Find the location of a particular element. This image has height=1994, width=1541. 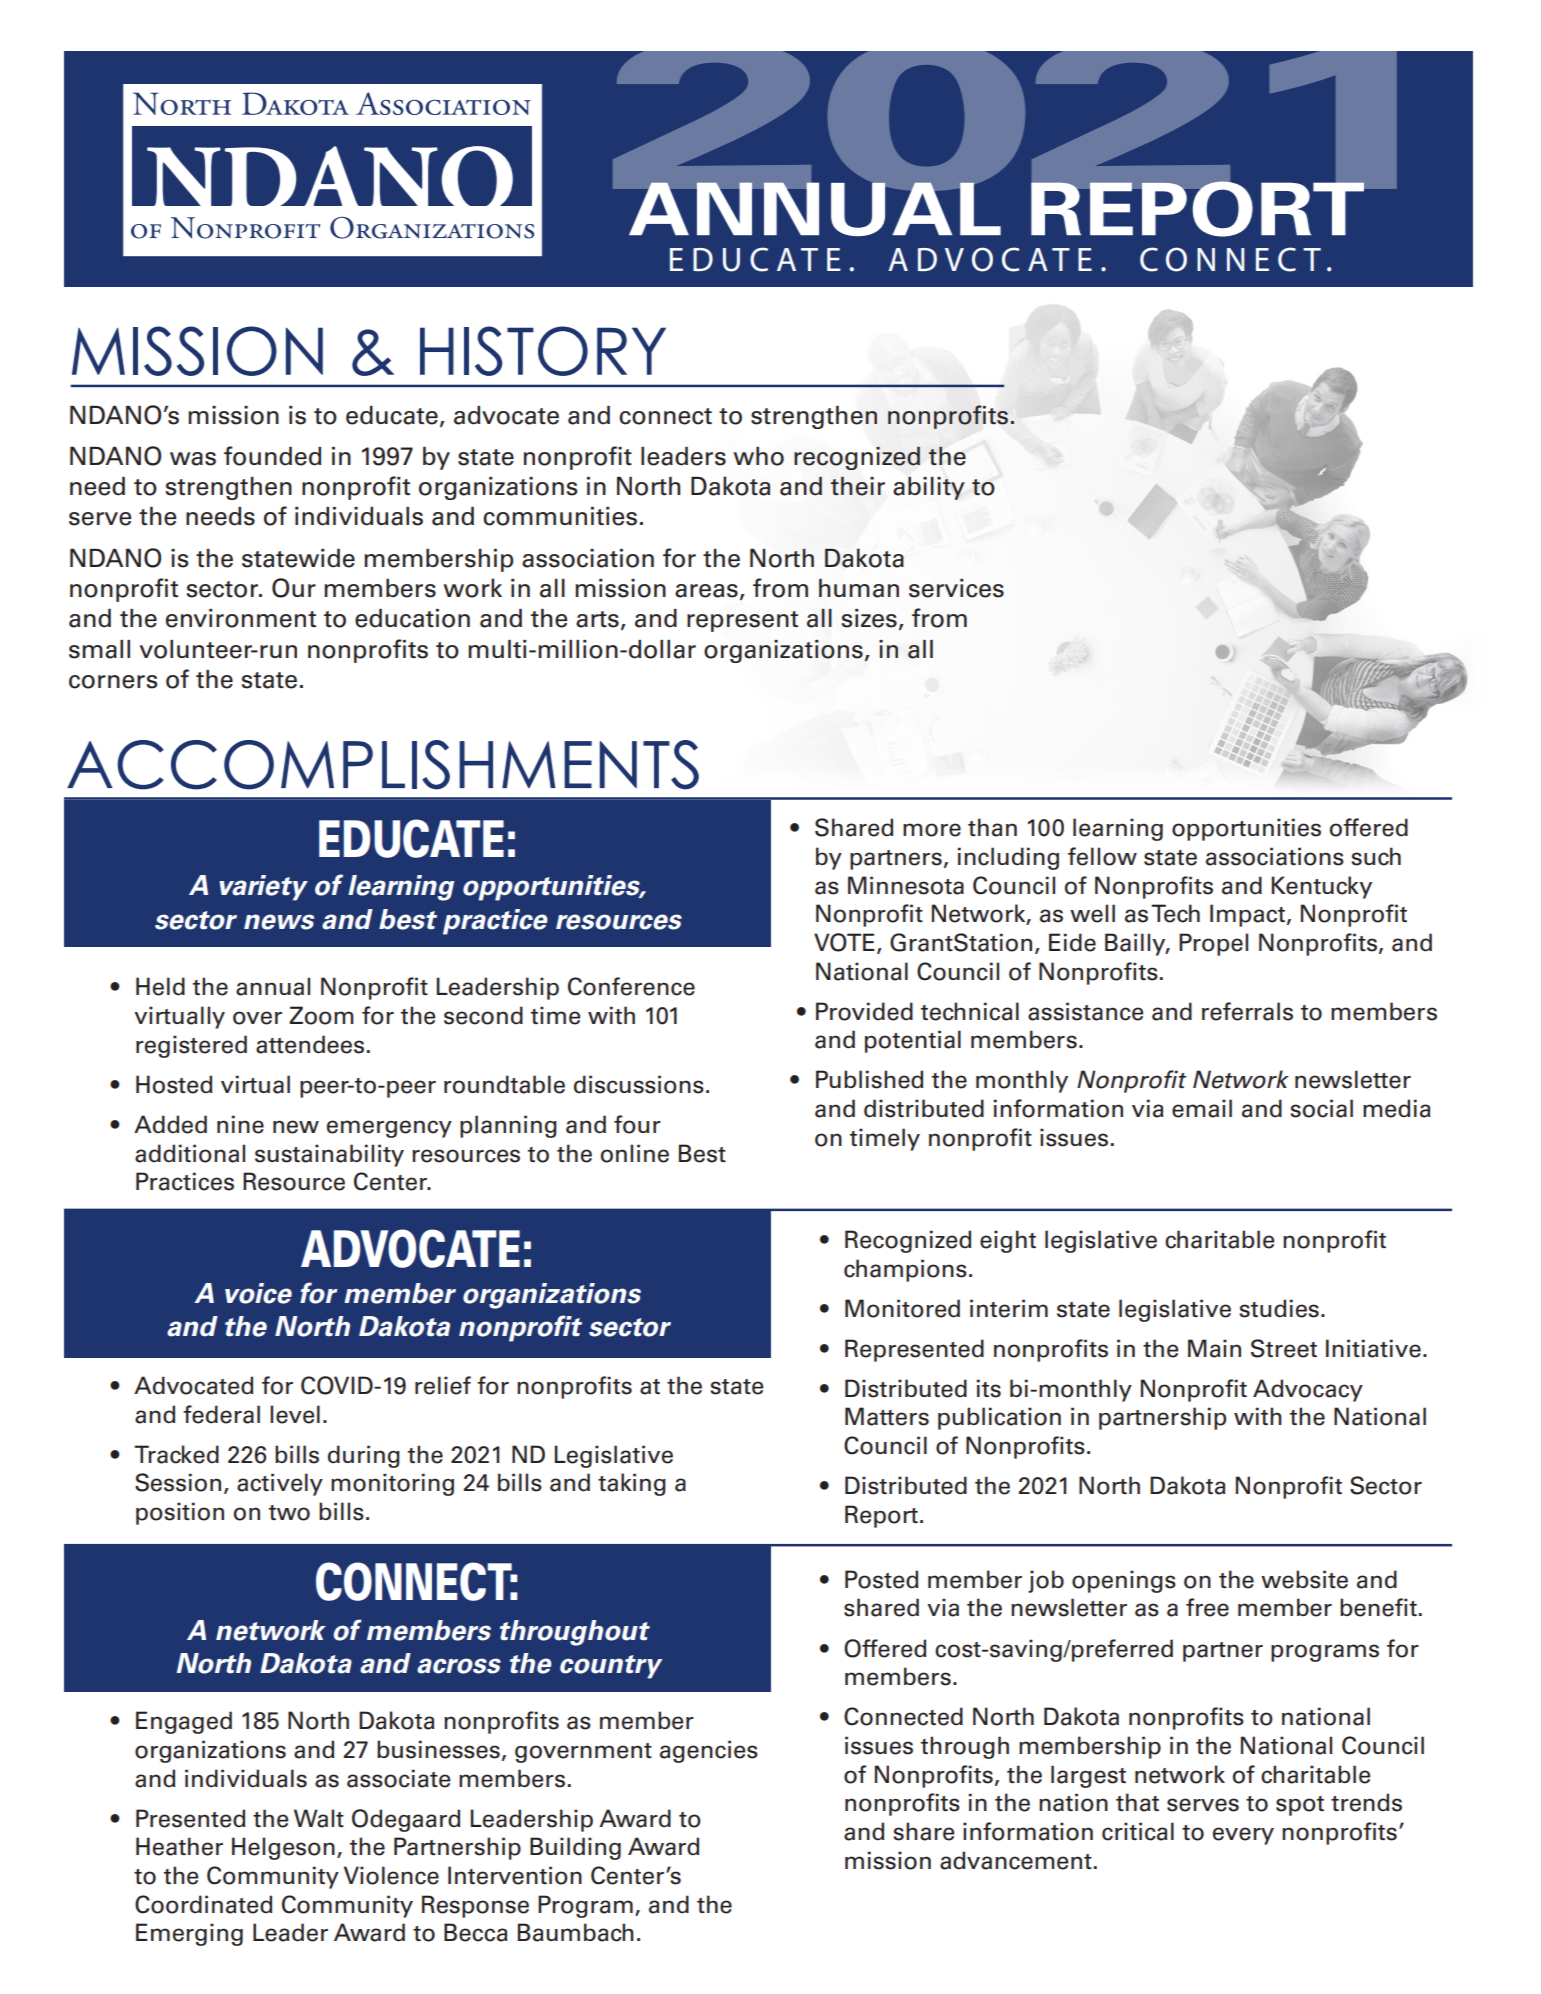

Impact is located at coordinates (1247, 915).
